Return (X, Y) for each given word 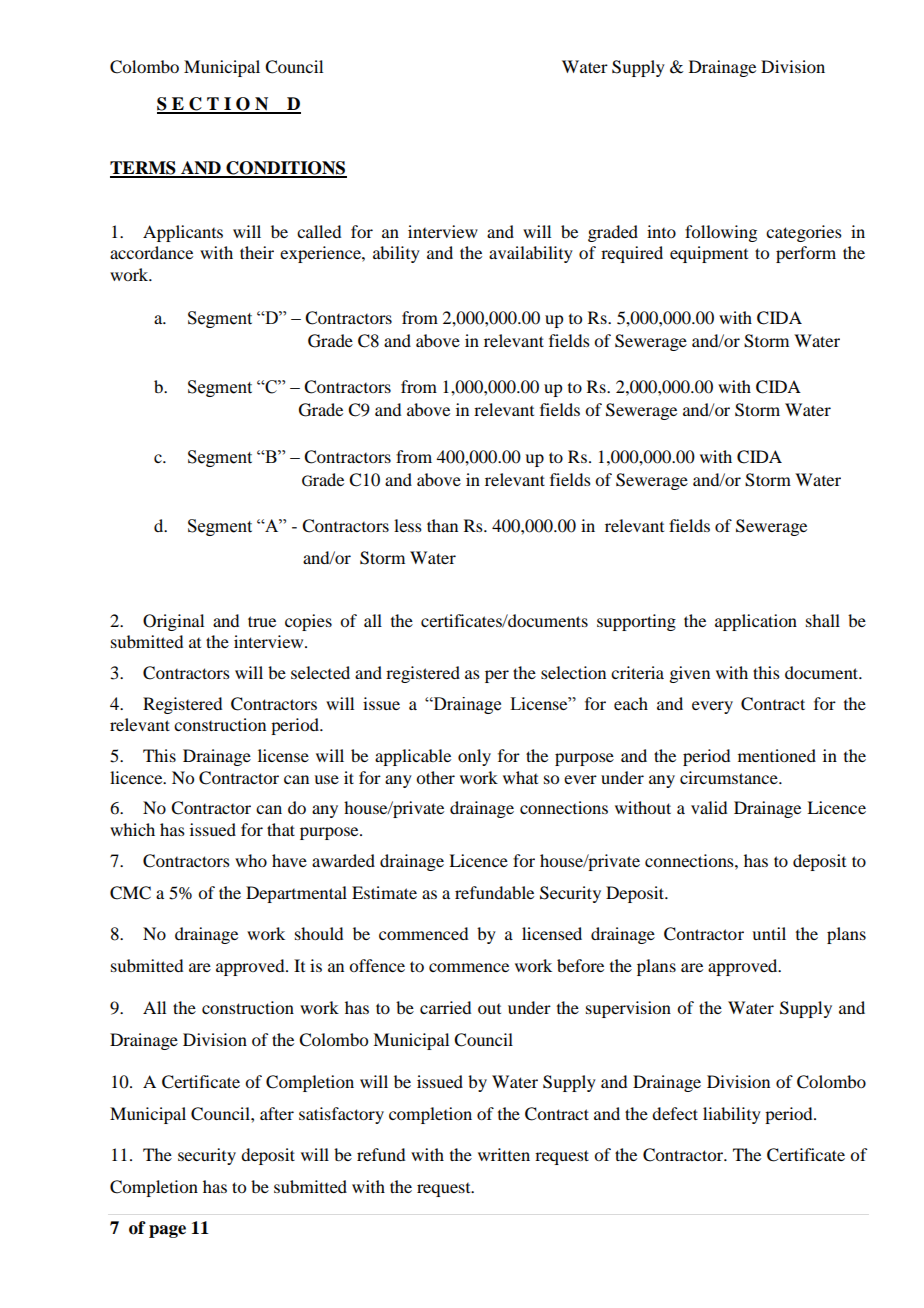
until (769, 933)
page (167, 1231)
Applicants (183, 233)
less (408, 525)
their (257, 252)
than (442, 525)
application (756, 622)
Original (173, 622)
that (281, 829)
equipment (709, 254)
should (319, 933)
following (721, 233)
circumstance (730, 777)
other (435, 777)
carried (445, 1007)
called (319, 231)
